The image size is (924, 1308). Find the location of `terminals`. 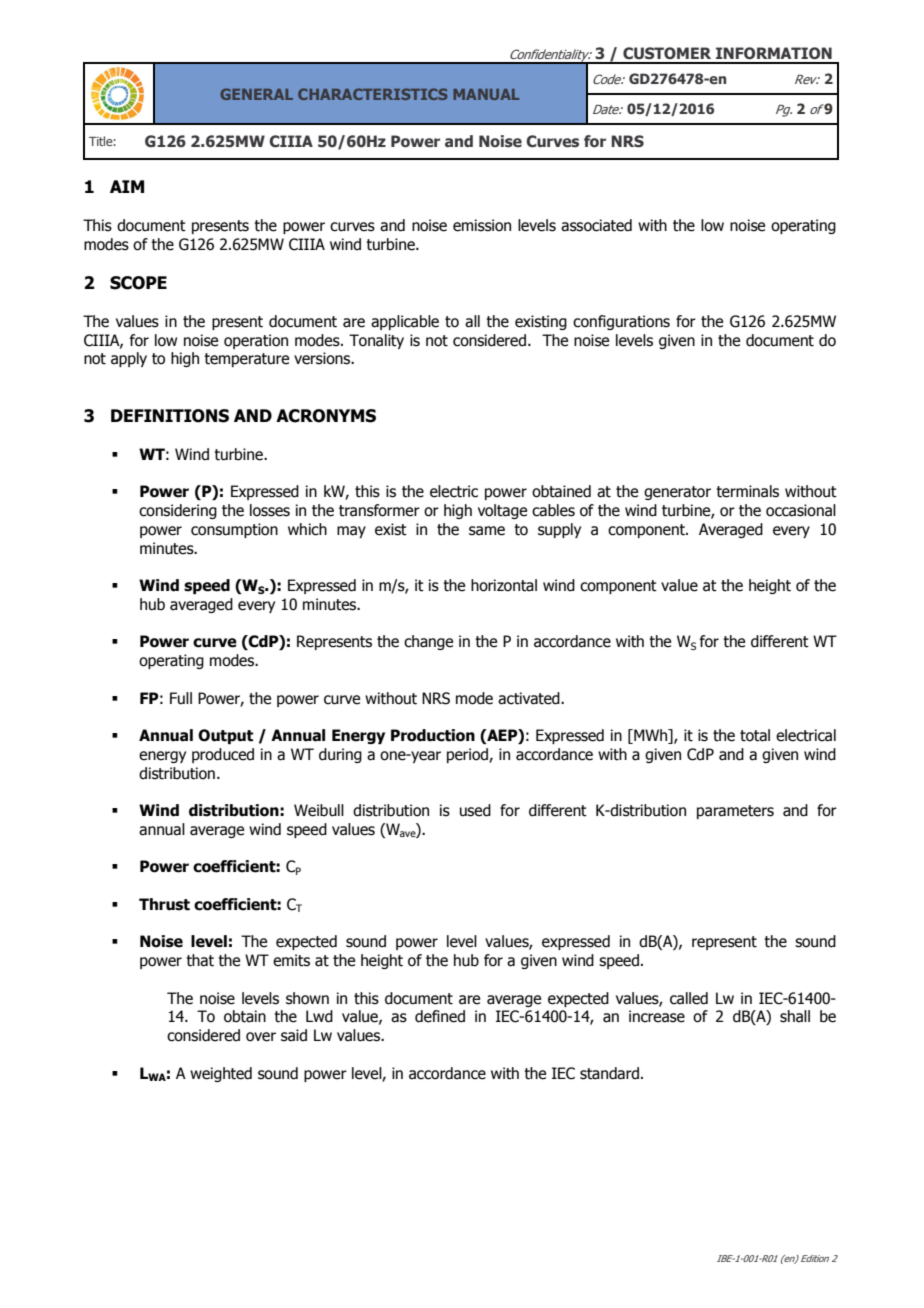

terminals is located at coordinates (747, 491).
